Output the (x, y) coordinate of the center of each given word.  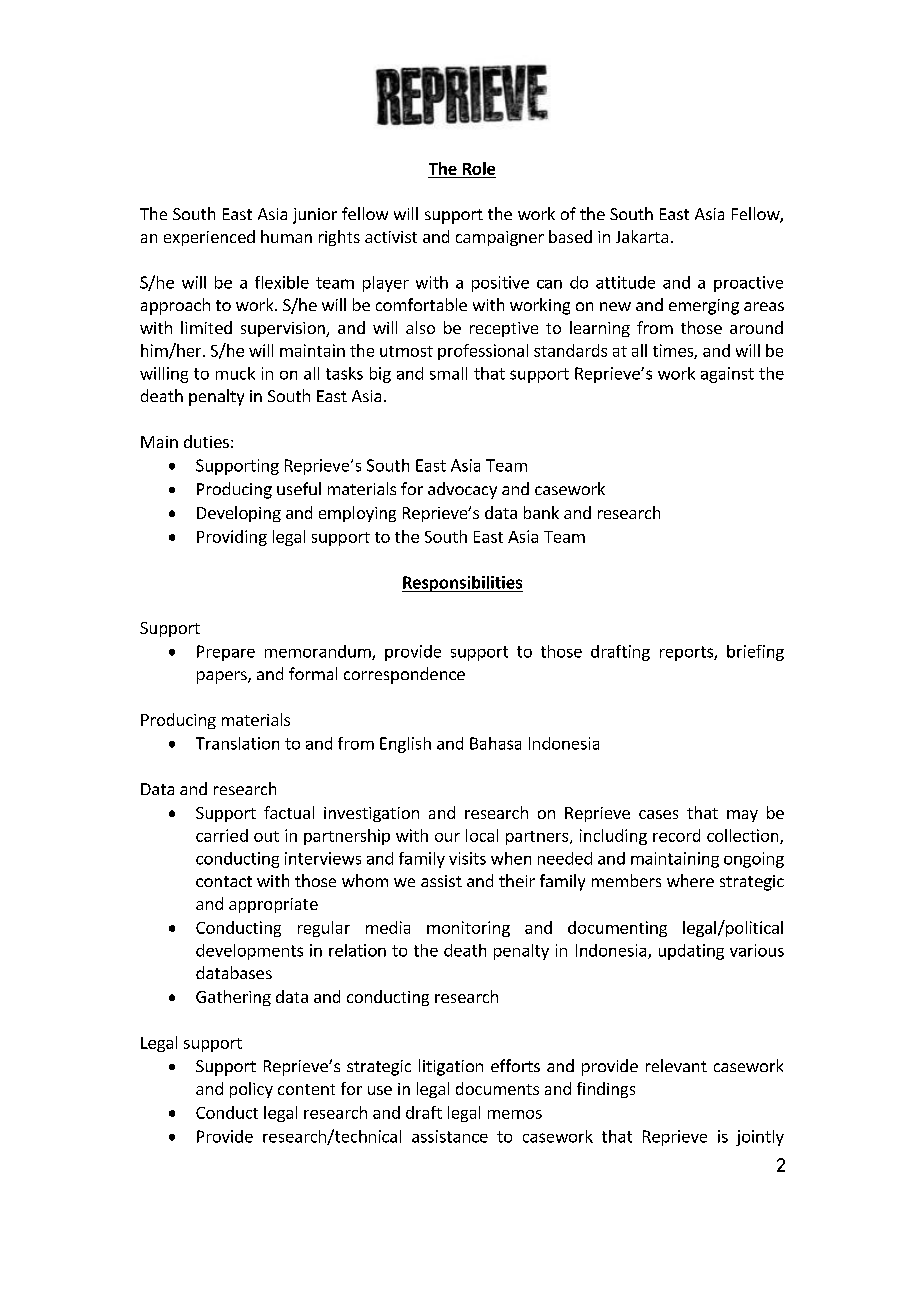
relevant (676, 1065)
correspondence (404, 675)
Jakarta (642, 236)
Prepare (226, 653)
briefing (755, 653)
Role (479, 168)
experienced (209, 238)
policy (251, 1090)
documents (497, 1088)
